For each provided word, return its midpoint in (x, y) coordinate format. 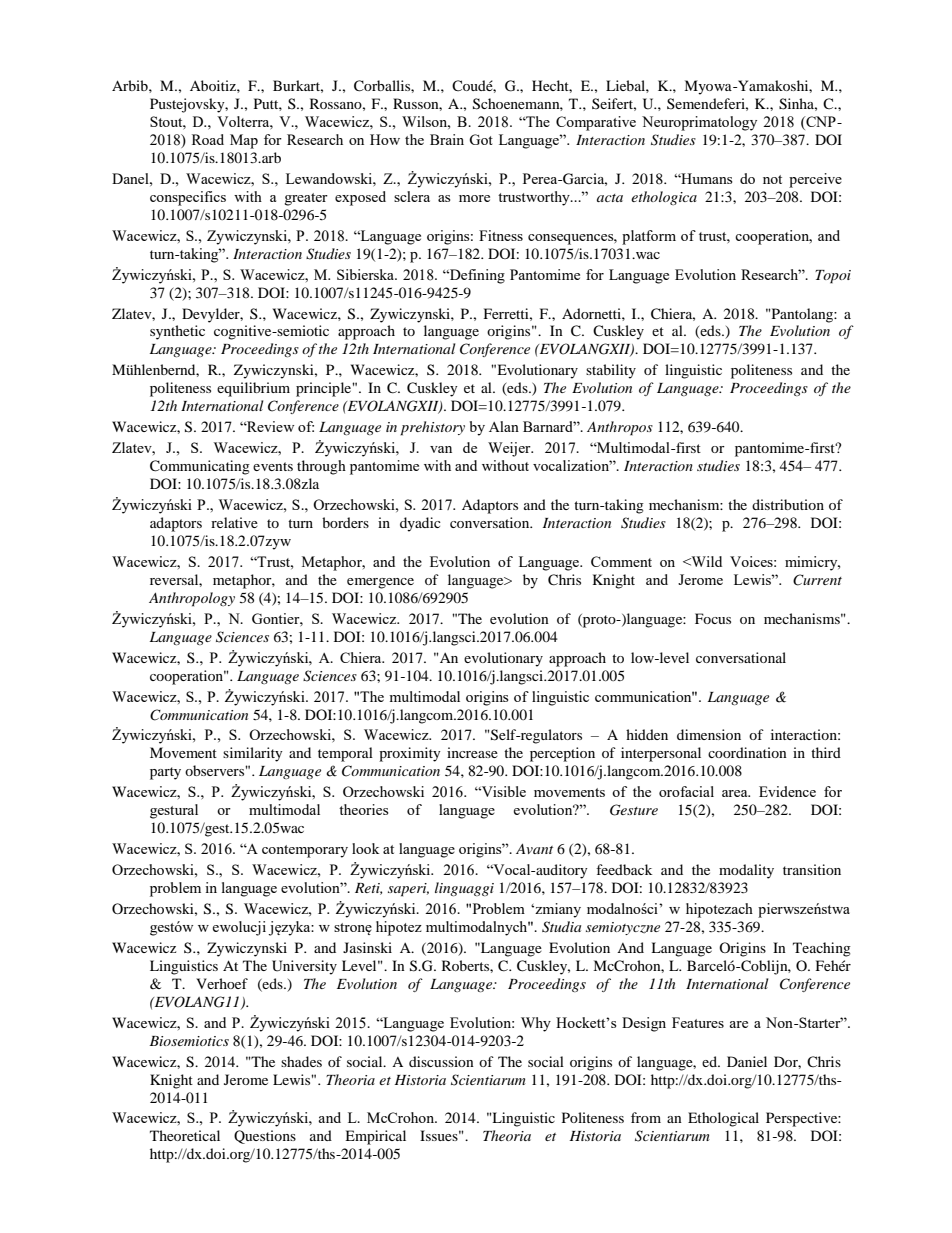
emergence (380, 583)
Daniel (747, 1061)
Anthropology (192, 599)
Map (244, 141)
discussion (441, 1061)
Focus (713, 618)
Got (481, 139)
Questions (265, 1137)
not (772, 179)
